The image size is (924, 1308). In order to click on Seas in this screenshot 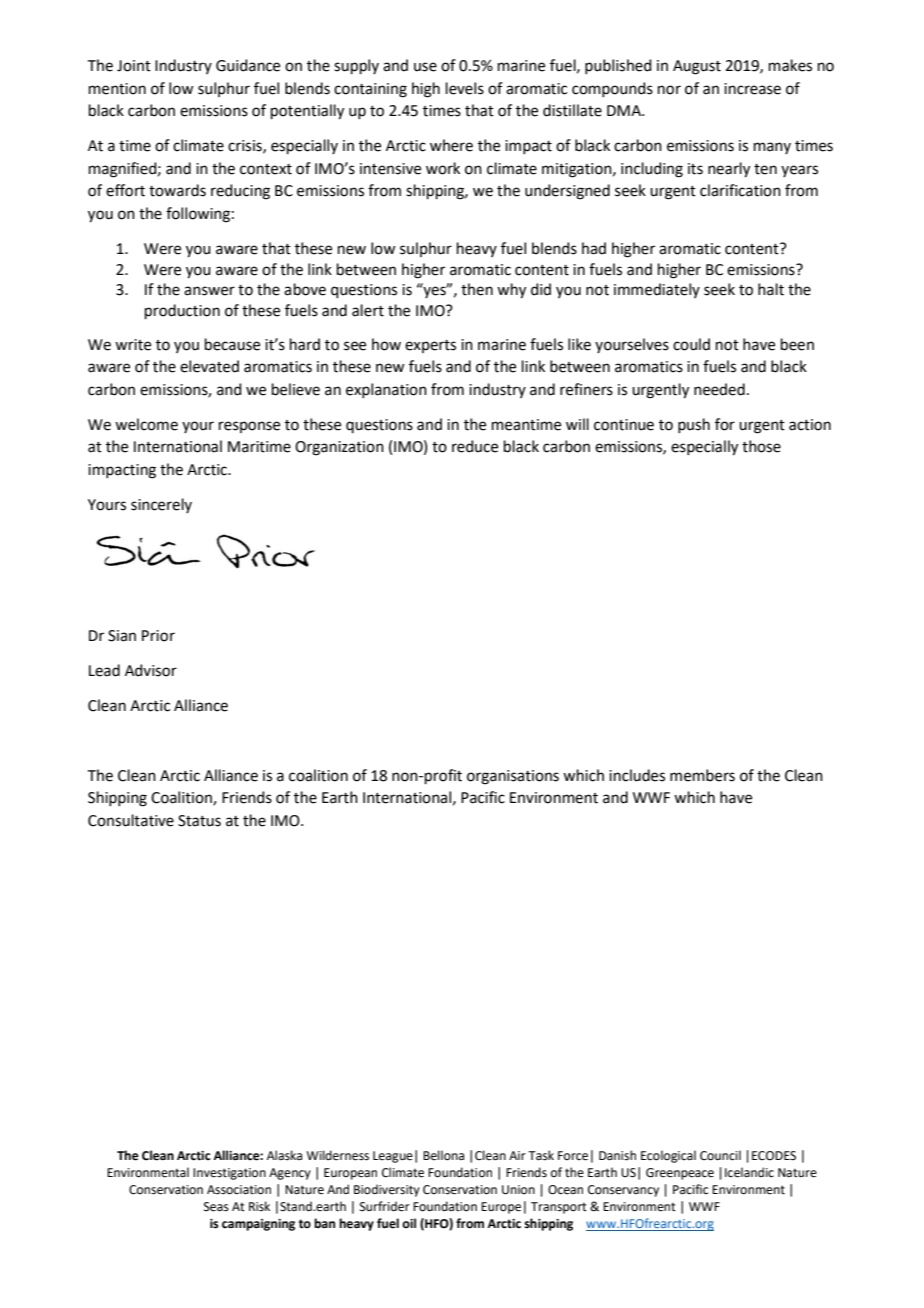, I will do `click(216, 1207)`.
